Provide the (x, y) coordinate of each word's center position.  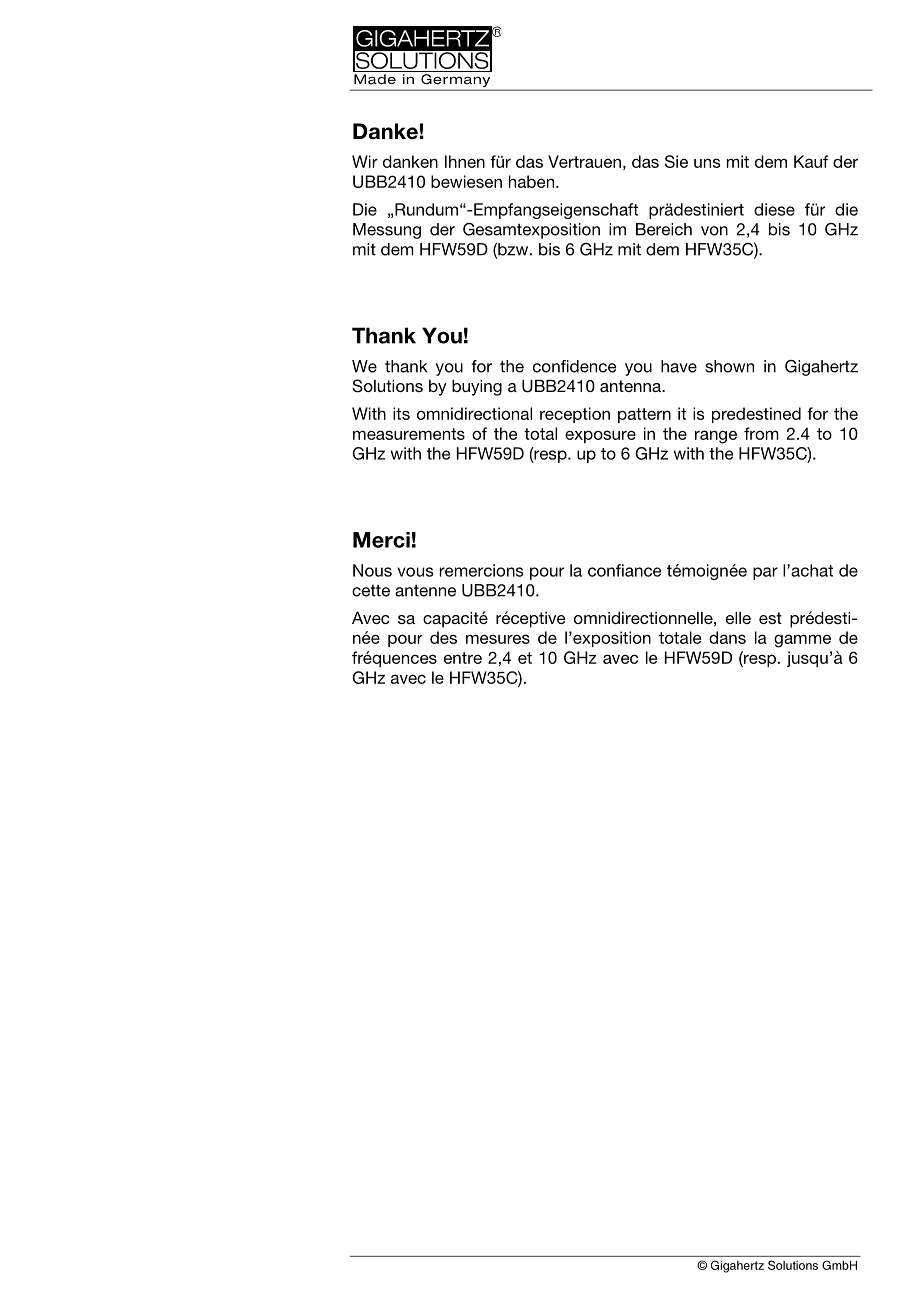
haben (531, 181)
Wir (365, 161)
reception (575, 415)
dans (727, 637)
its (401, 413)
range (716, 437)
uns (707, 163)
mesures (498, 639)
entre (463, 658)
